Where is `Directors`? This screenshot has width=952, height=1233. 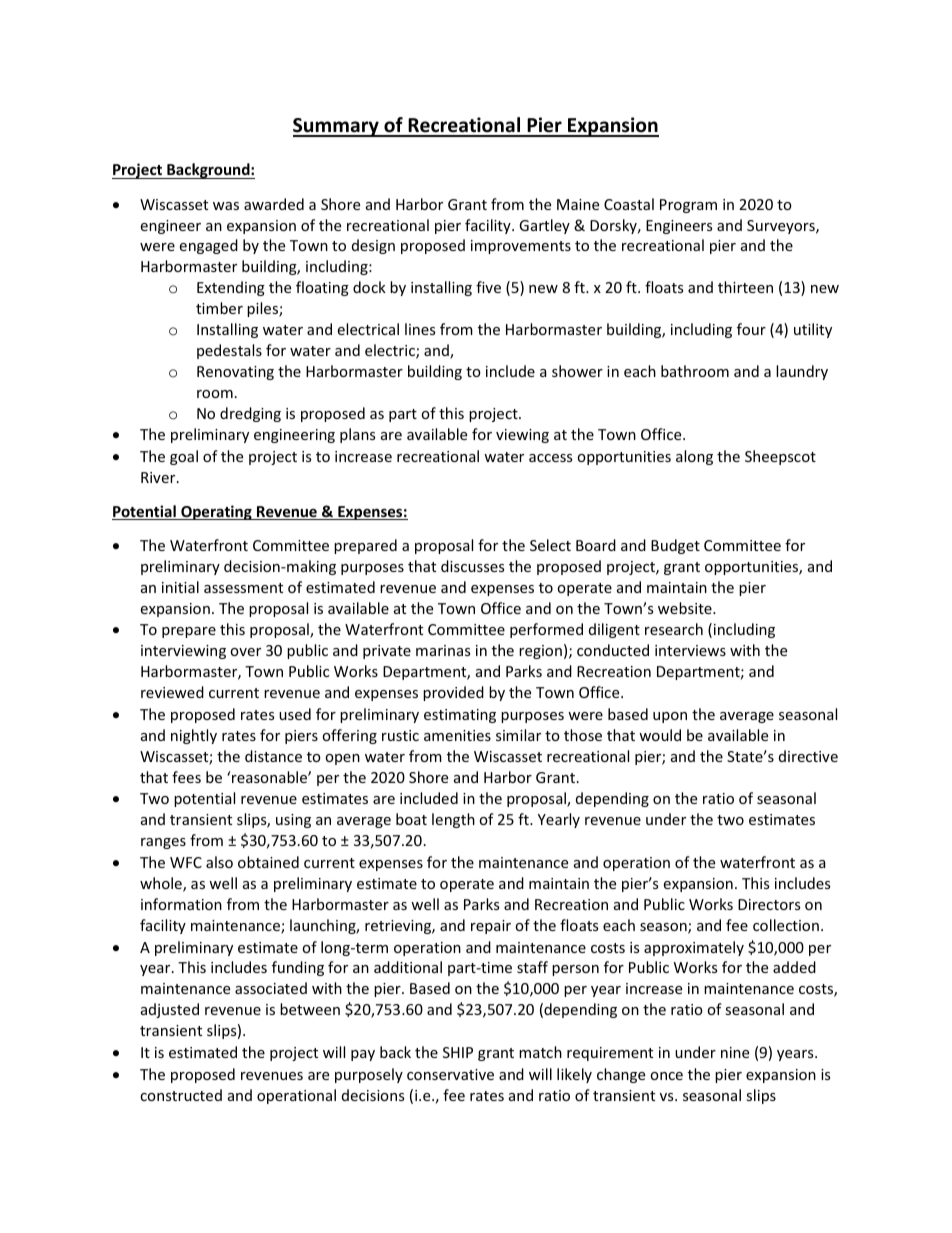 Directors is located at coordinates (769, 904).
